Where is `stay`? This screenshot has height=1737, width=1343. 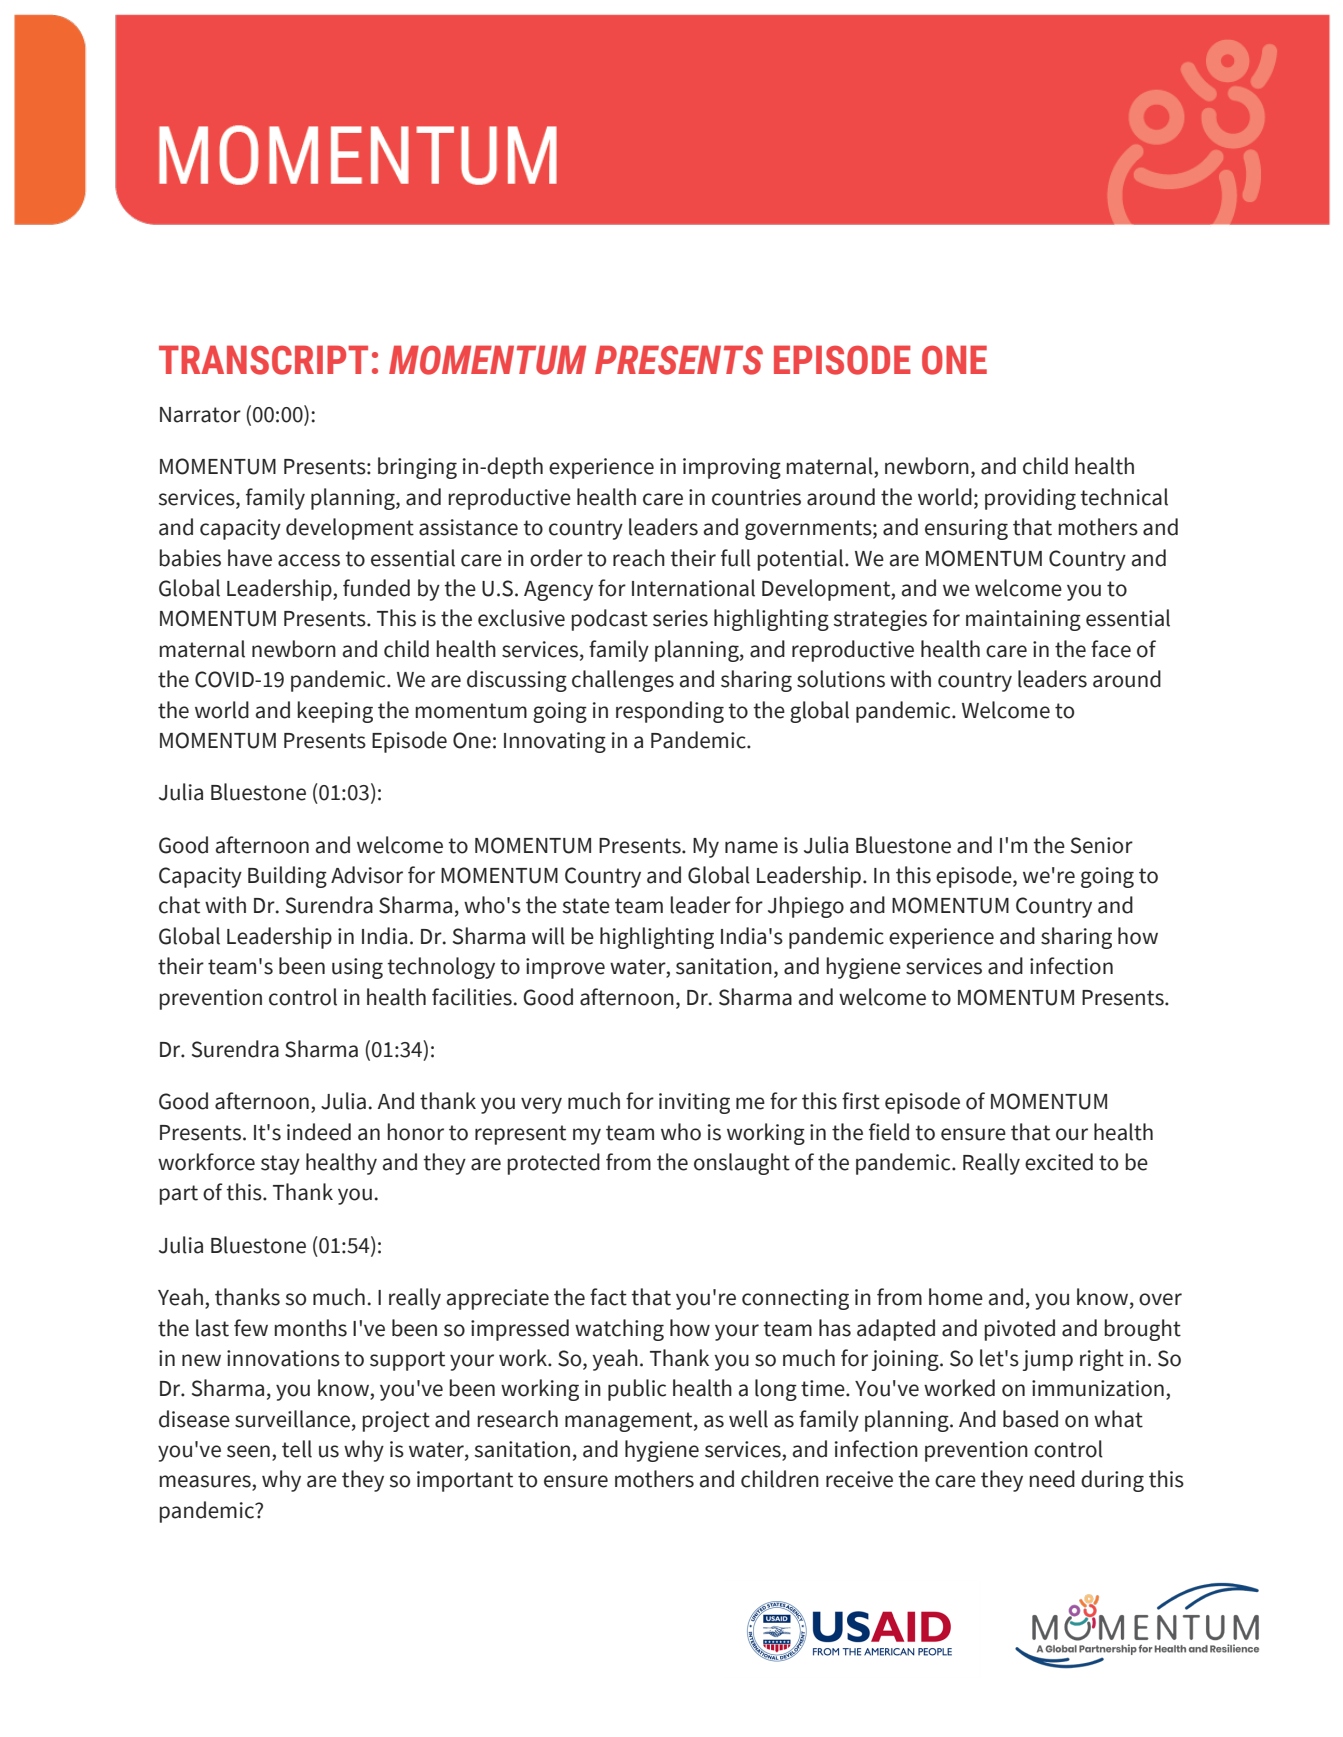 stay is located at coordinates (280, 1165).
